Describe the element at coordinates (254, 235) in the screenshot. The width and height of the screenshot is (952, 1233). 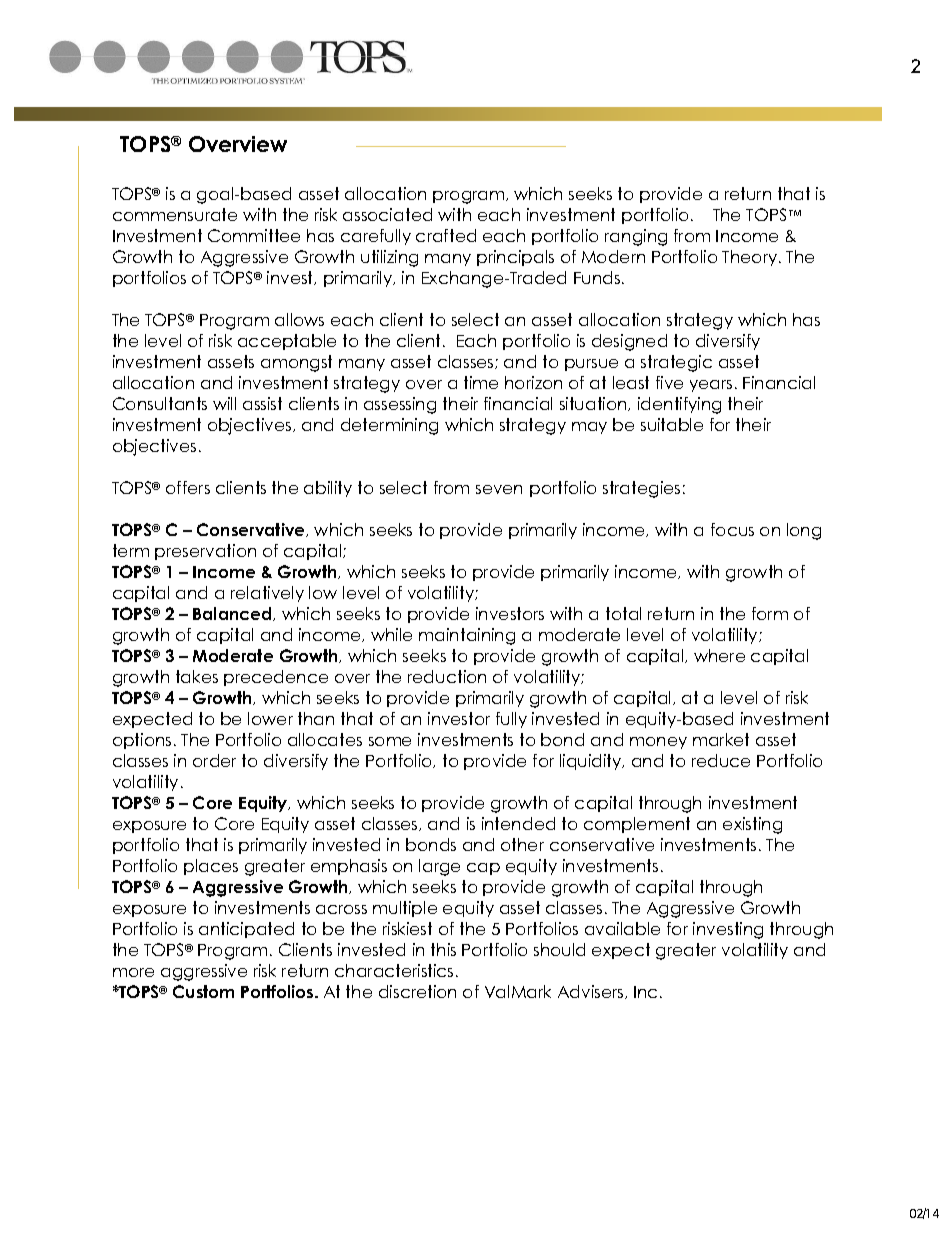
I see `Committee` at that location.
